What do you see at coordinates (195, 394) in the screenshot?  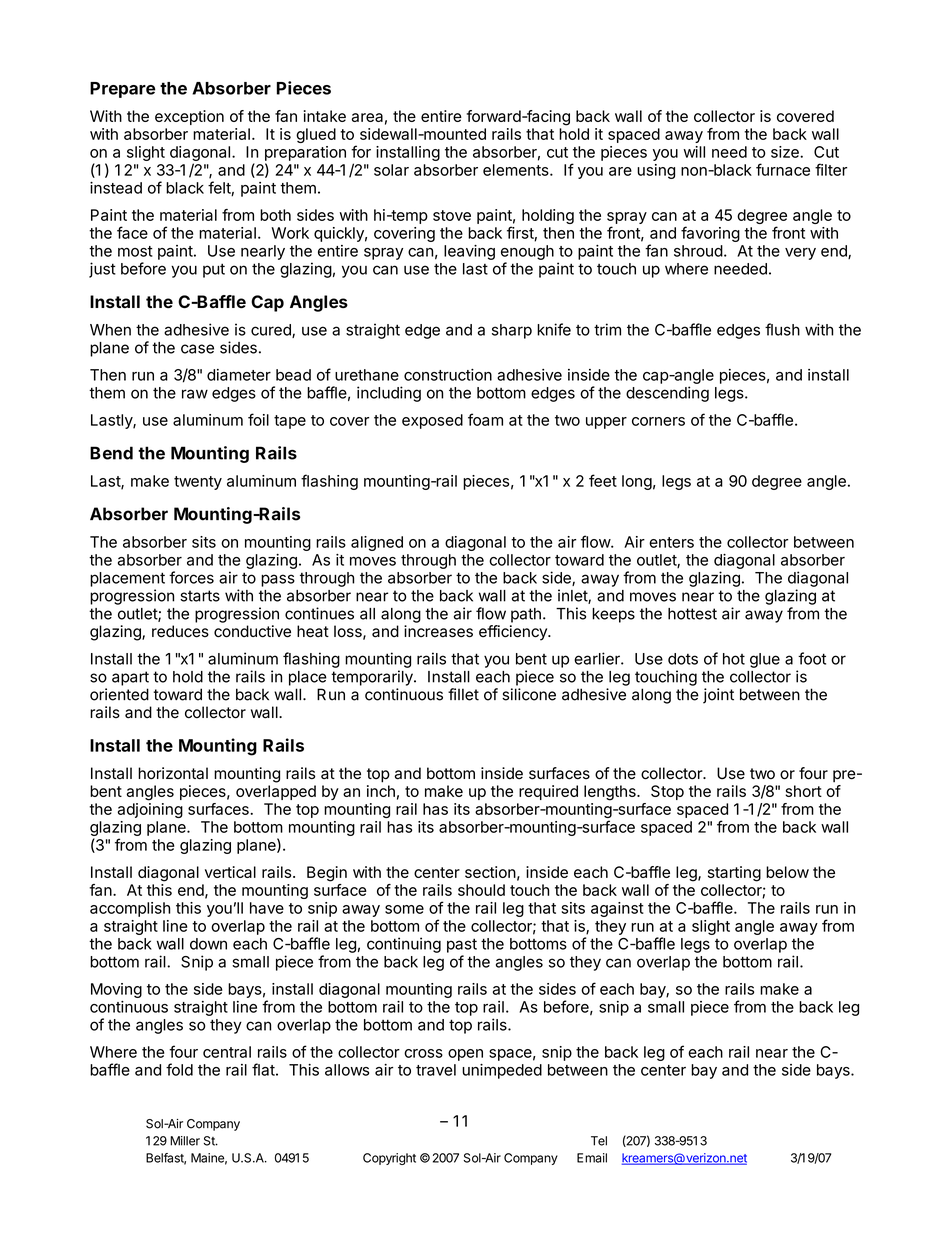 I see `raw` at bounding box center [195, 394].
